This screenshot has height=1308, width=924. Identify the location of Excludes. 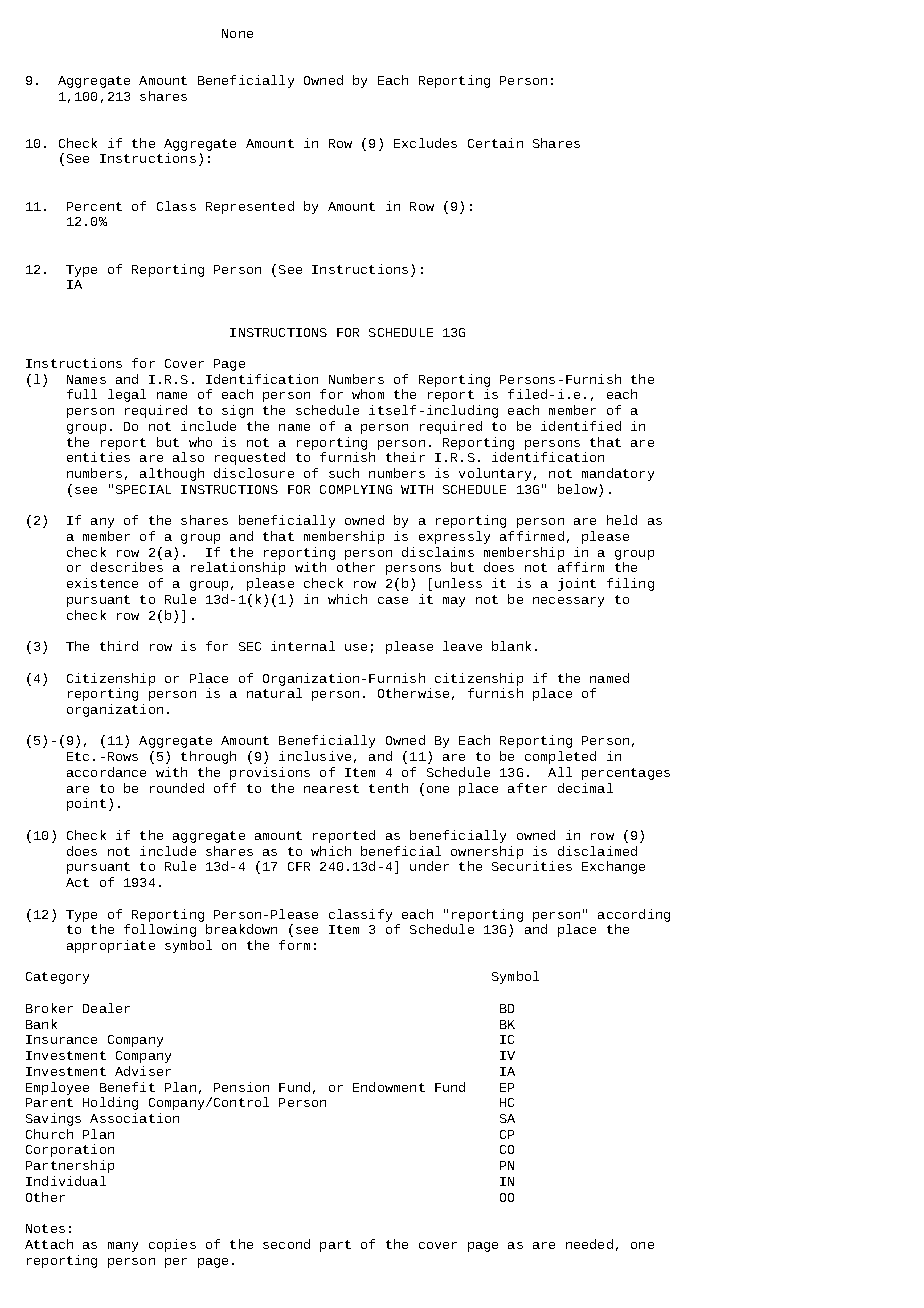
(425, 143).
